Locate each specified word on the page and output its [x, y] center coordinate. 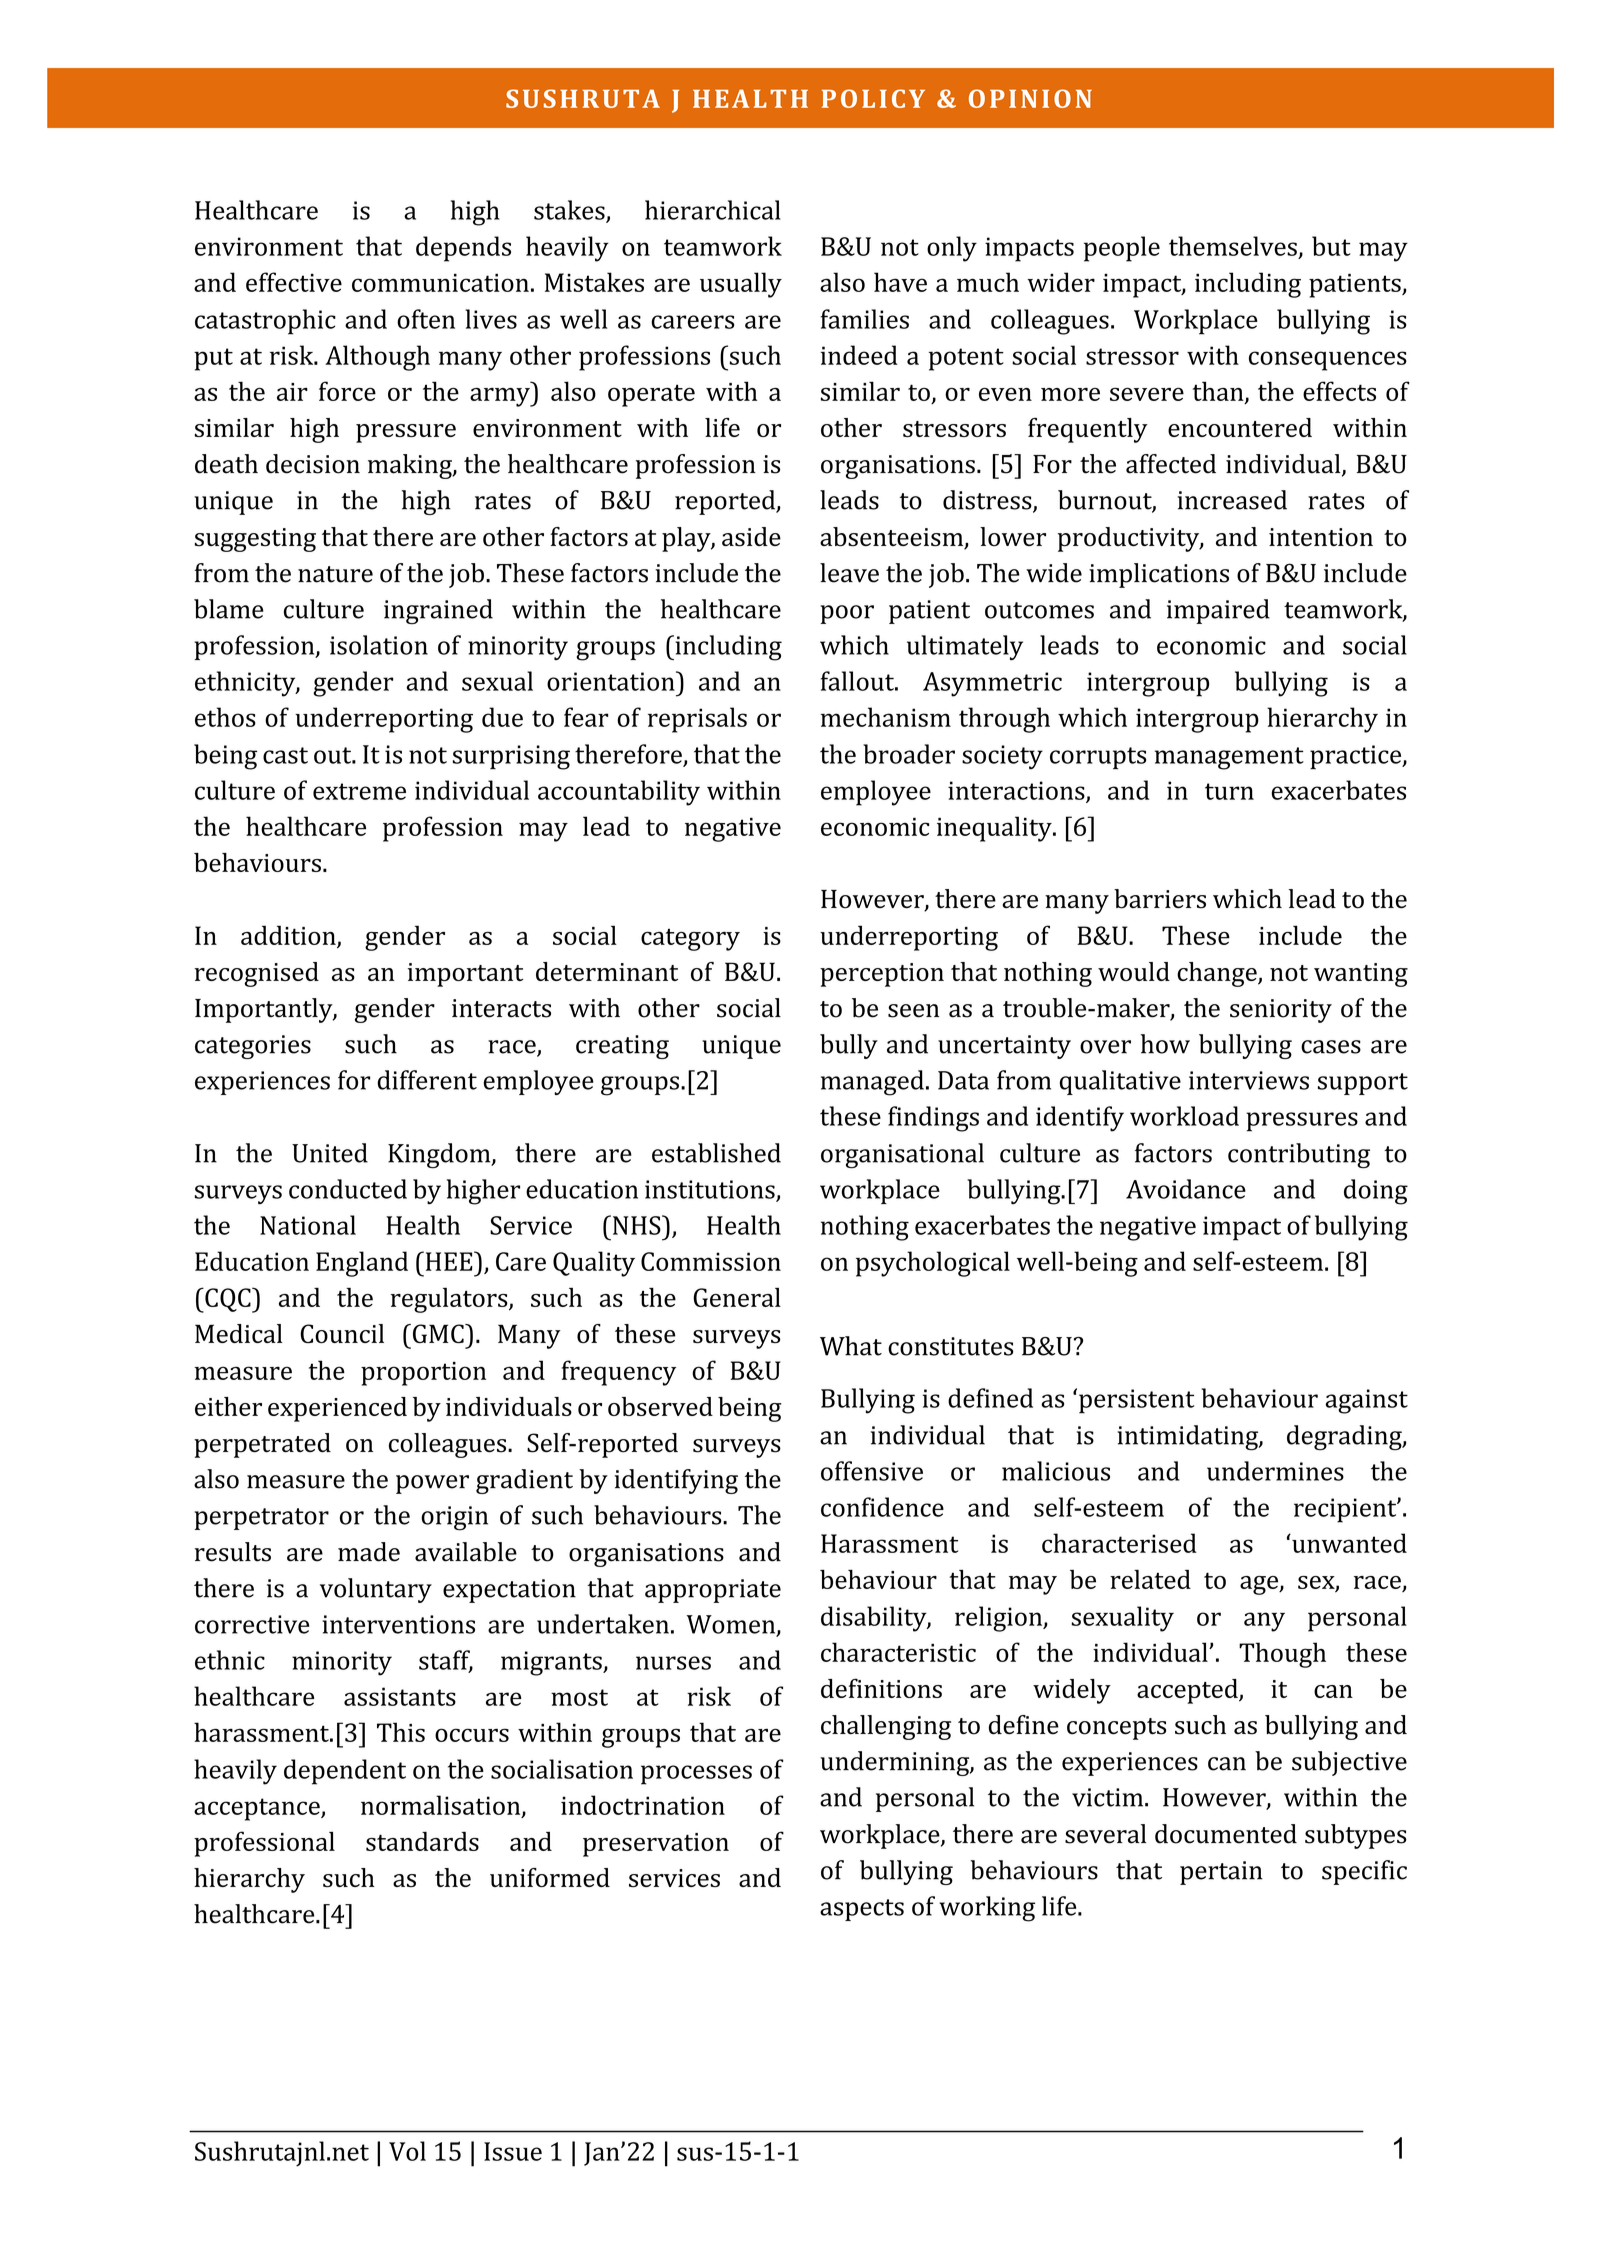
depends [463, 249]
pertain [1221, 1873]
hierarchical [713, 210]
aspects [862, 1910]
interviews [1249, 1080]
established [716, 1153]
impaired [1218, 611]
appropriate [713, 1591]
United [330, 1153]
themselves [1233, 246]
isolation [379, 645]
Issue [513, 2151]
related [1150, 1579]
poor [847, 614]
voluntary [376, 1590]
